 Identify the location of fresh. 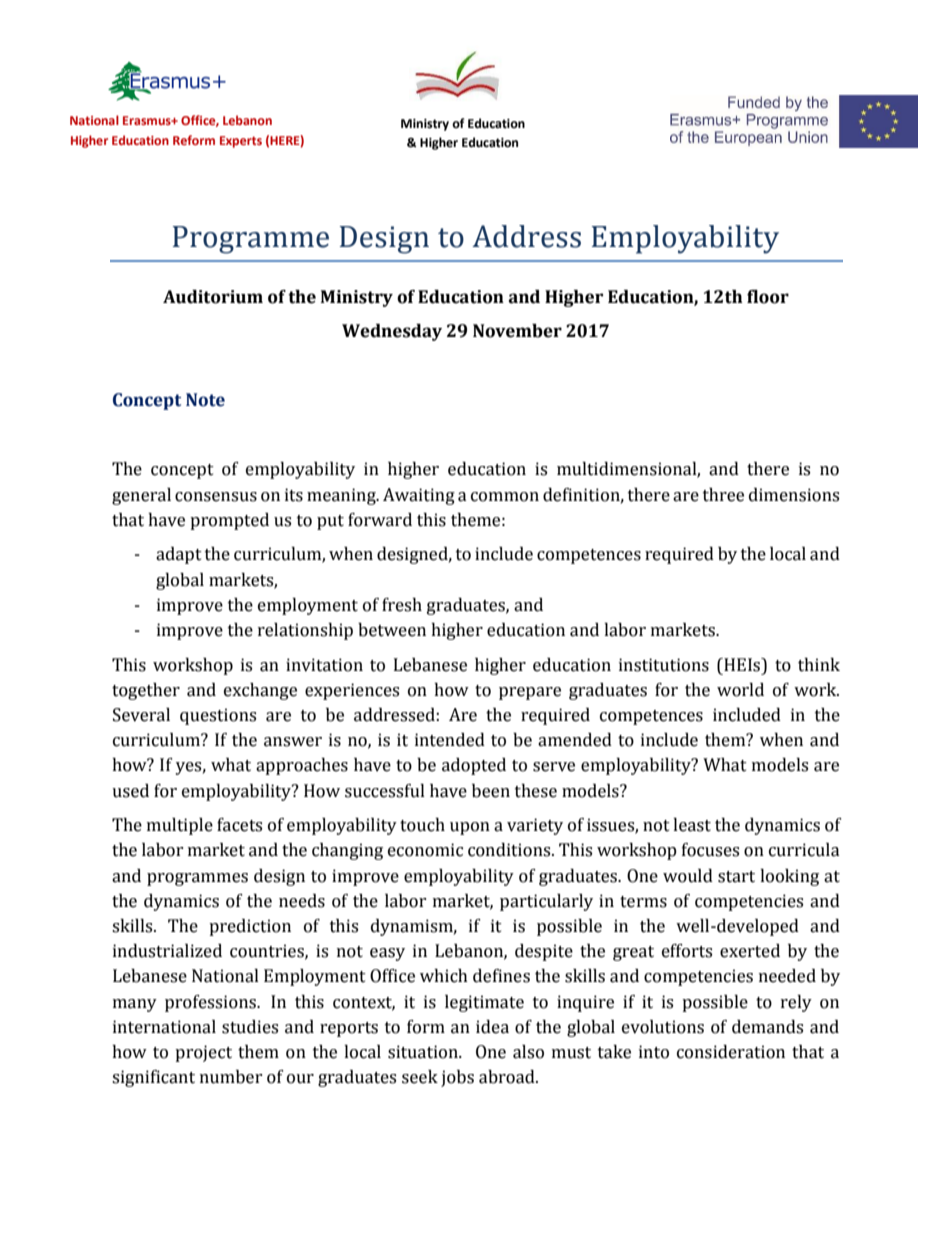
(402, 605).
